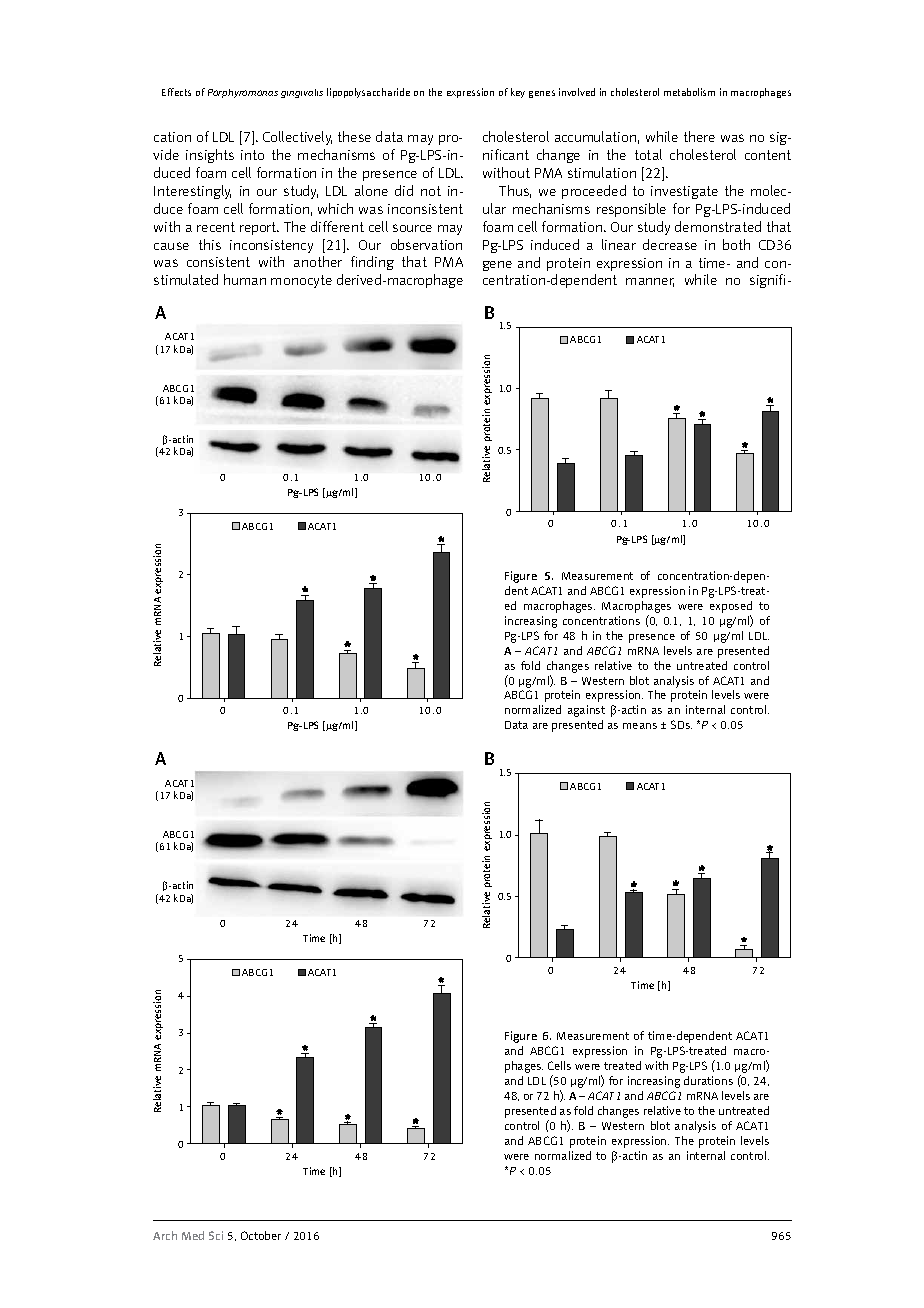 Image resolution: width=924 pixels, height=1308 pixels. I want to click on exposed, so click(731, 608).
